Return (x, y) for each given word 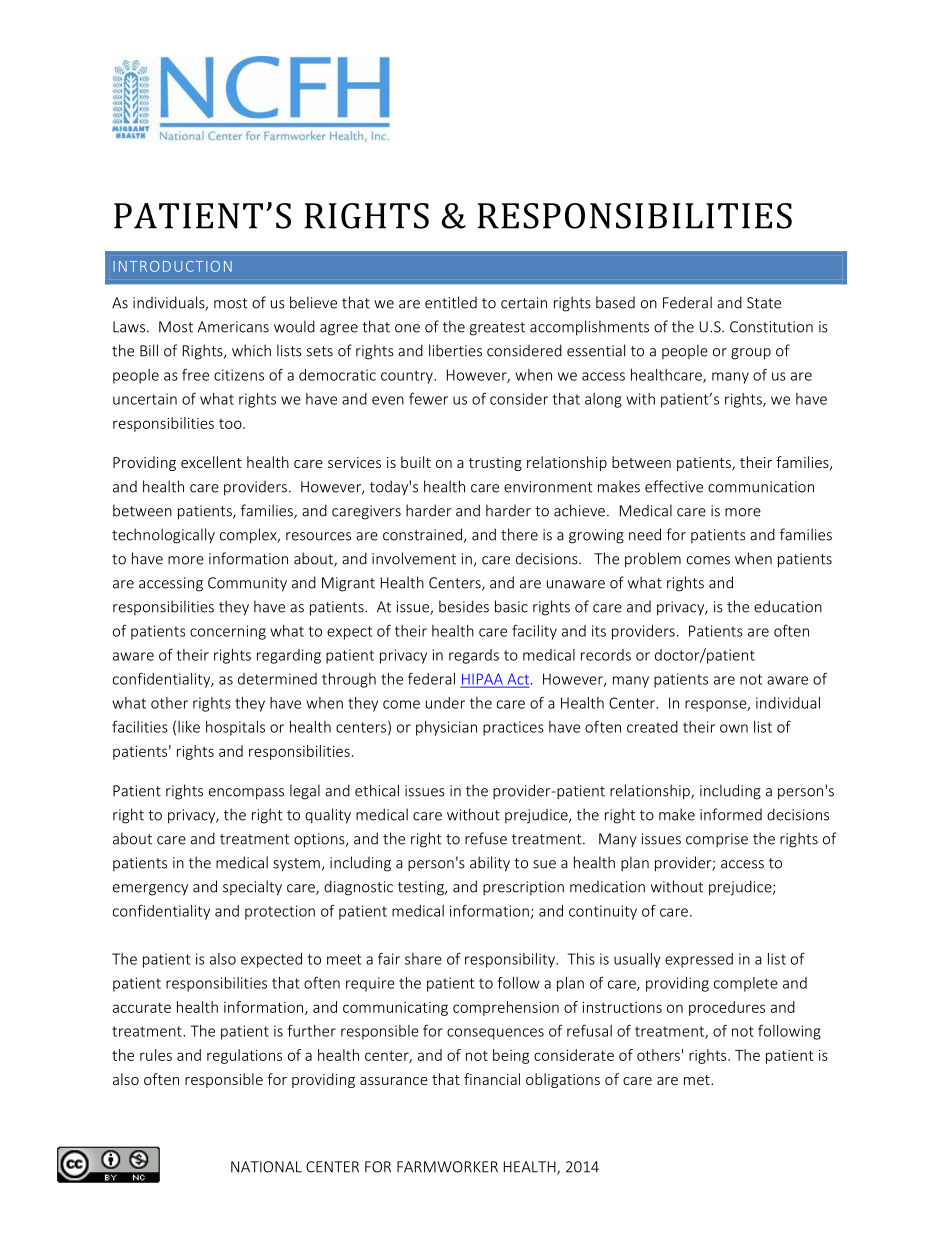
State (764, 303)
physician (446, 728)
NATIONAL (266, 1167)
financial (492, 1079)
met (698, 1080)
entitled (451, 302)
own (734, 728)
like (189, 727)
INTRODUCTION (172, 266)
